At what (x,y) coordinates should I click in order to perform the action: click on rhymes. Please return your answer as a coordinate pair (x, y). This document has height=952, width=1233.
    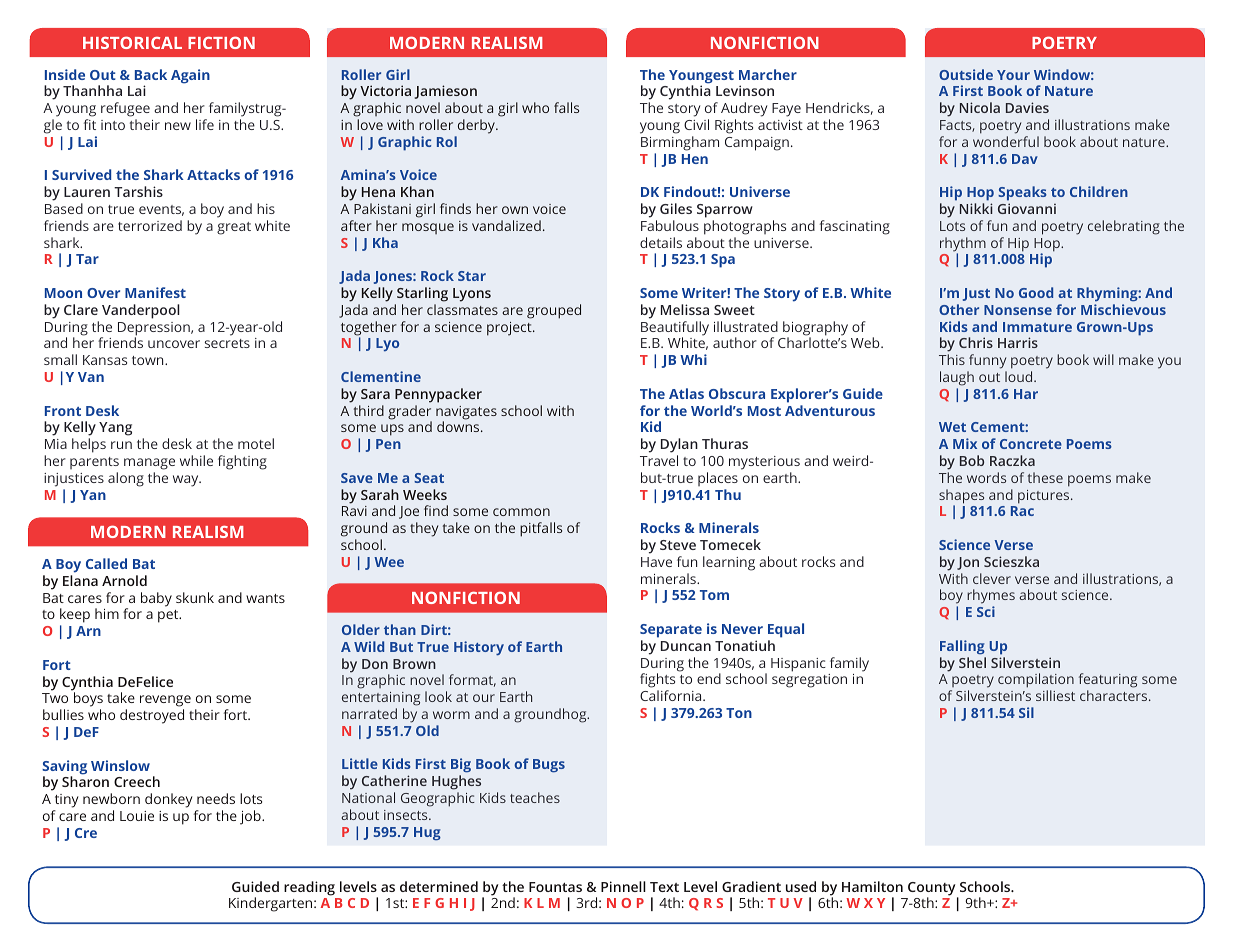
    Looking at the image, I should click on (991, 598).
